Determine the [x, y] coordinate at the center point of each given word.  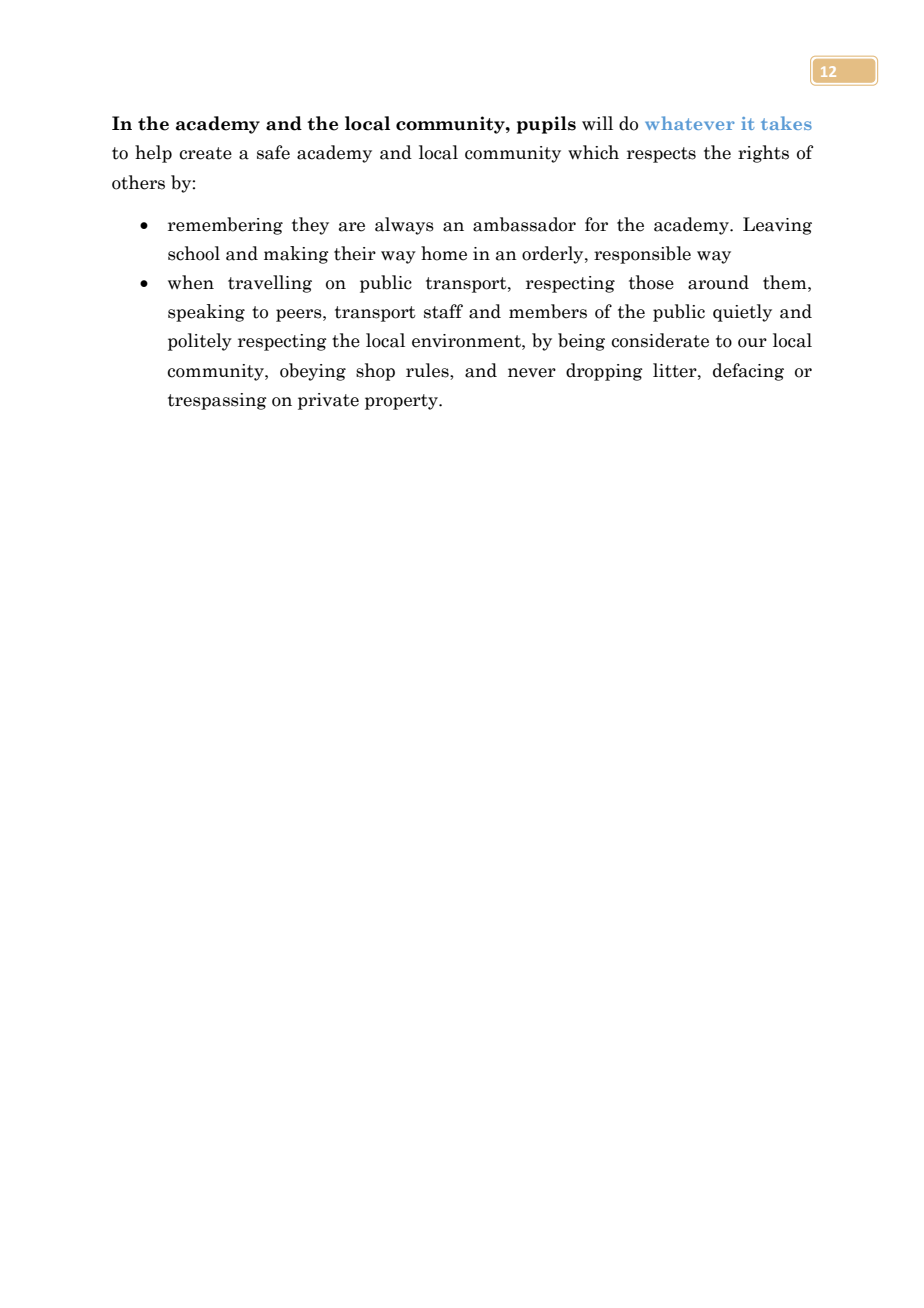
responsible [642, 255]
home [444, 253]
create [205, 153]
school [194, 253]
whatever [690, 123]
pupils [546, 125]
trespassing [217, 401]
